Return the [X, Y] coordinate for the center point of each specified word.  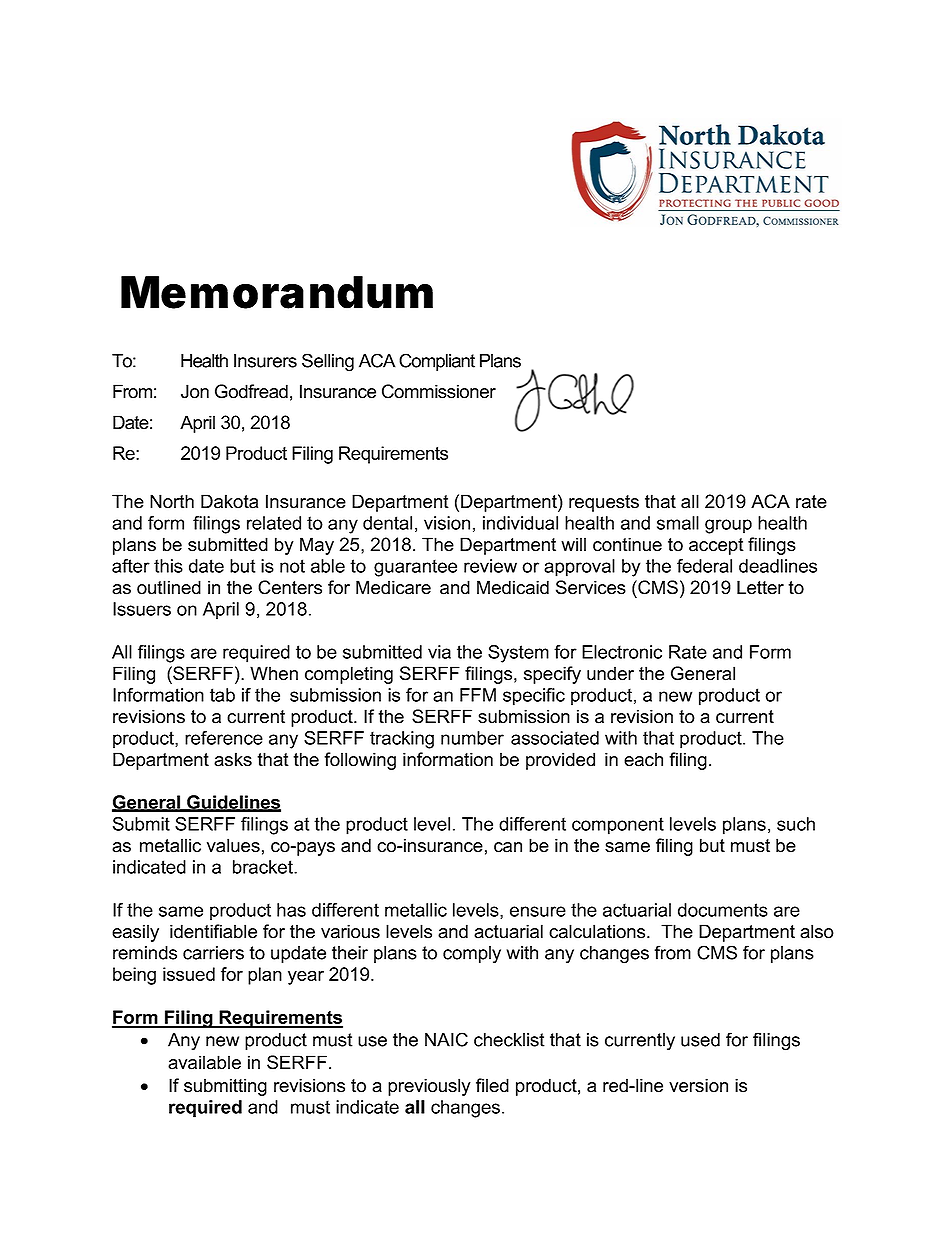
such [796, 824]
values [233, 845]
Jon [195, 391]
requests [604, 503]
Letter [760, 587]
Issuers [142, 609]
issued [189, 974]
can [508, 847]
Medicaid [513, 587]
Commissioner [439, 391]
